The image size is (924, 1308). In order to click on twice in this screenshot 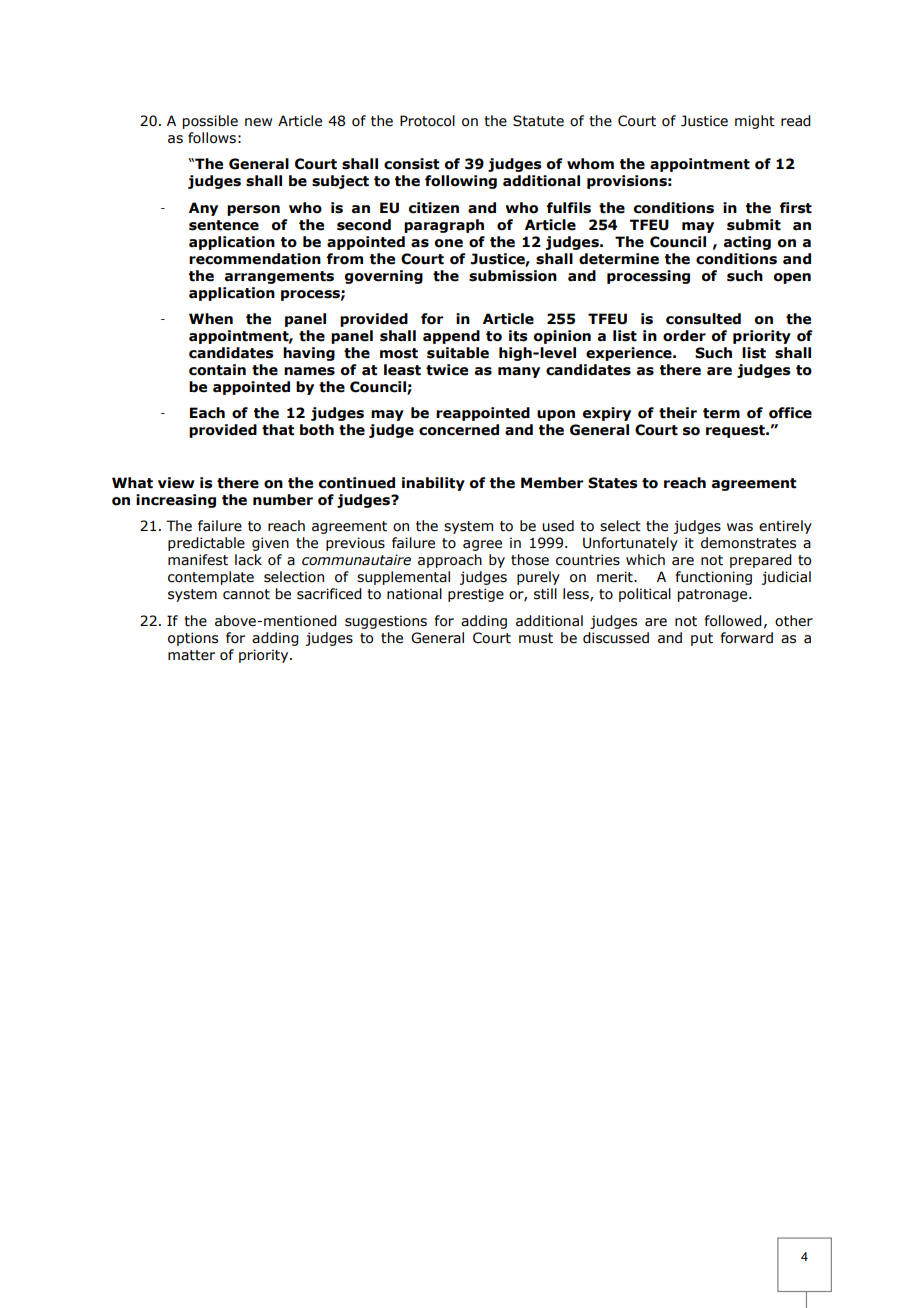, I will do `click(447, 370)`.
